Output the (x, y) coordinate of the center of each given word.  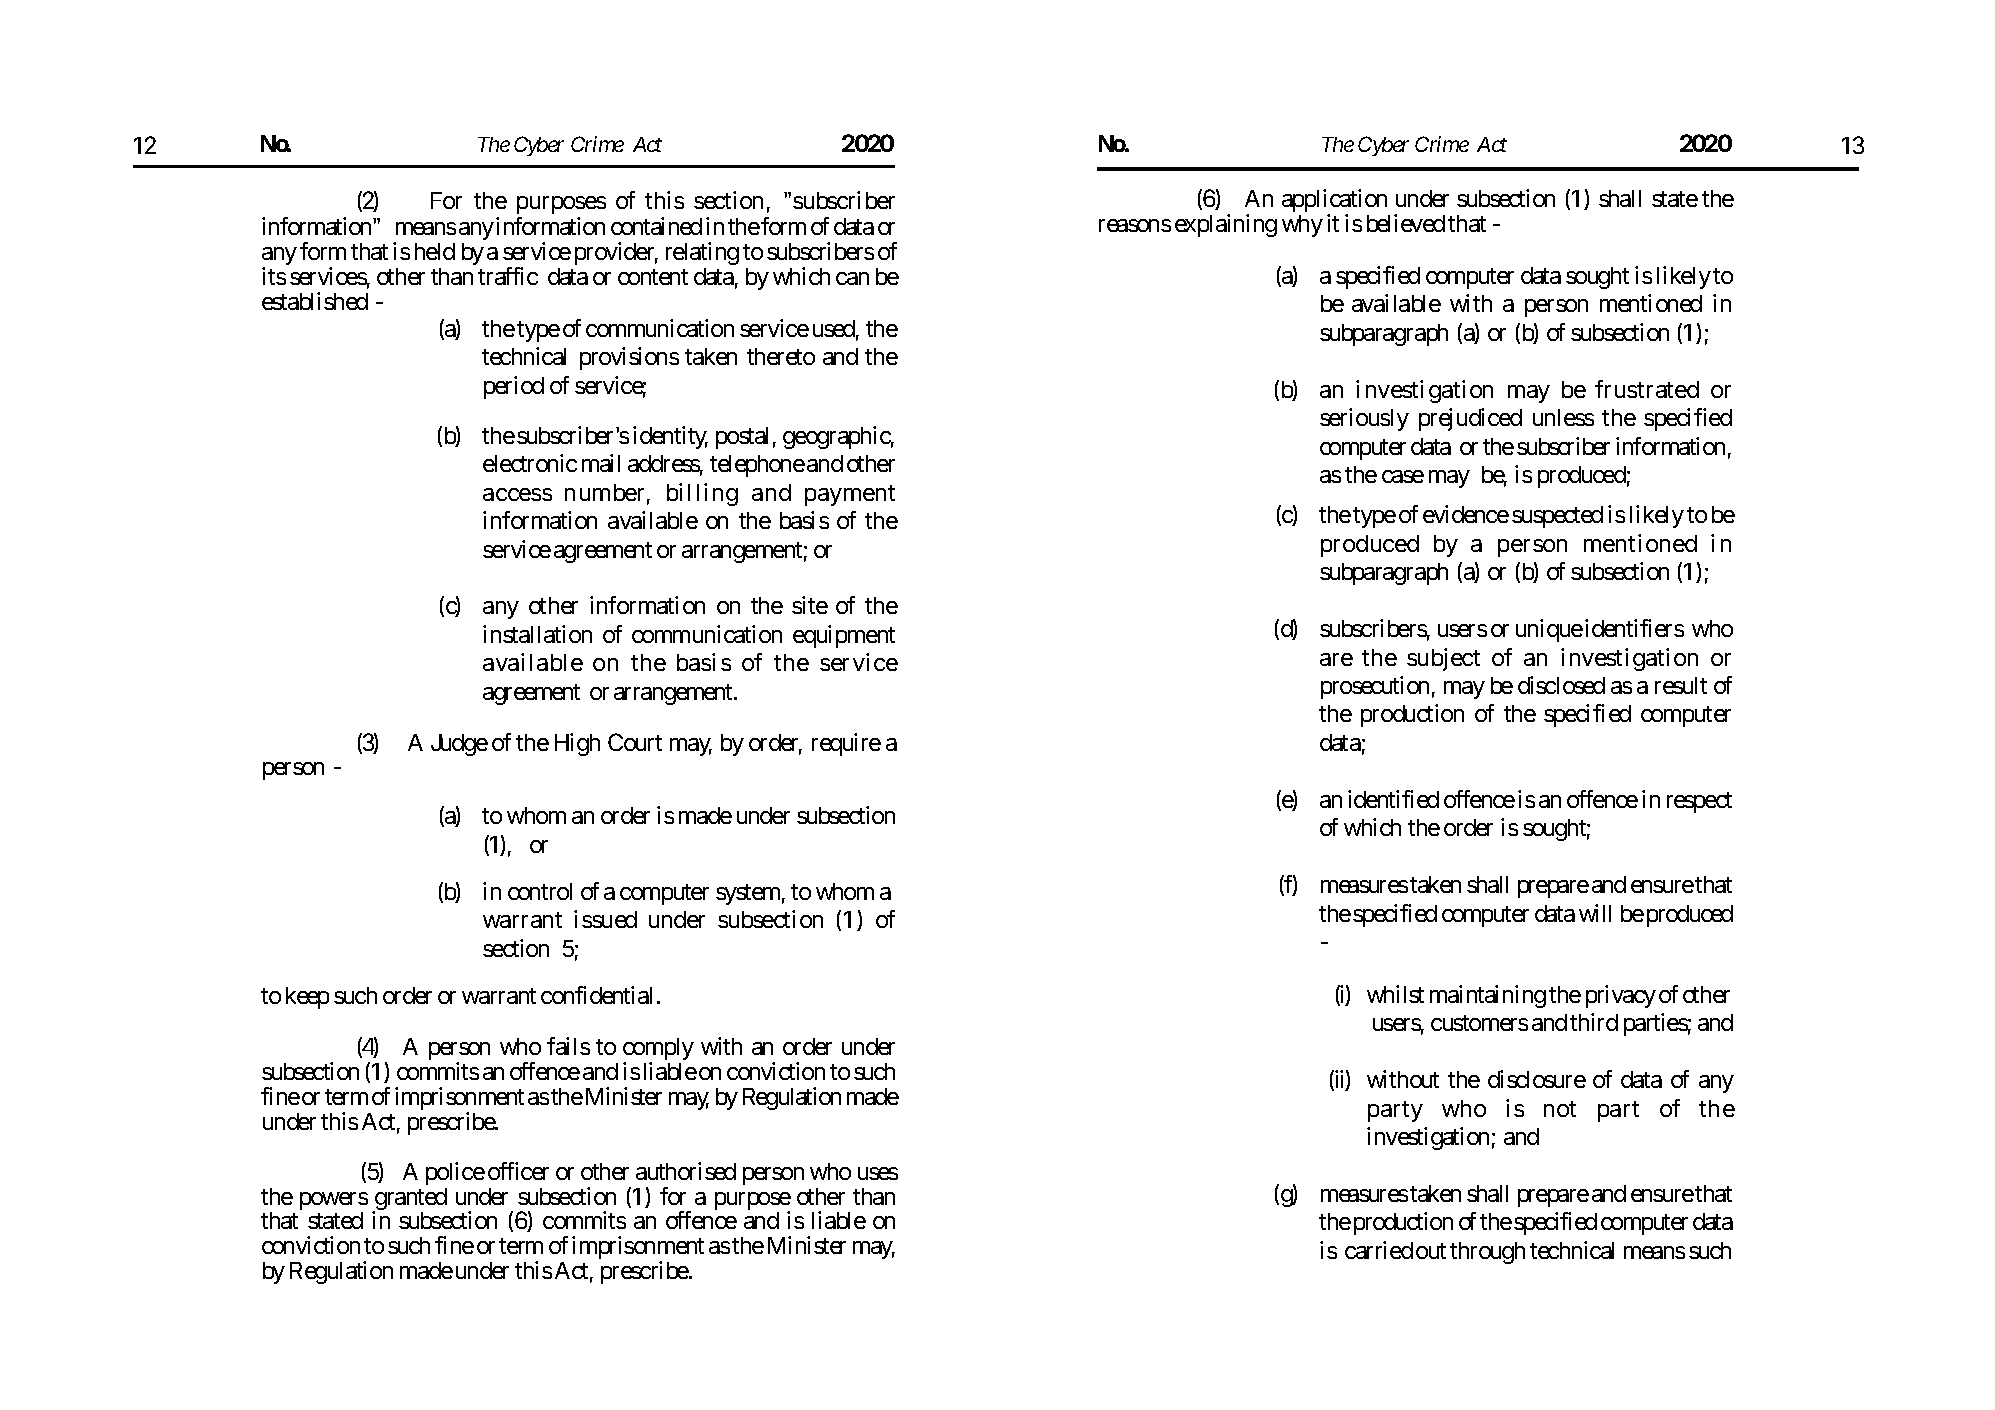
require (846, 744)
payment (850, 495)
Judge (459, 745)
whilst (1395, 994)
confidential (596, 995)
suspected (1557, 517)
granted (409, 1200)
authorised (686, 1171)
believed (1406, 223)
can (852, 278)
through (1487, 1253)
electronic (530, 463)
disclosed (1561, 685)
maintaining (1488, 996)
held (435, 251)
